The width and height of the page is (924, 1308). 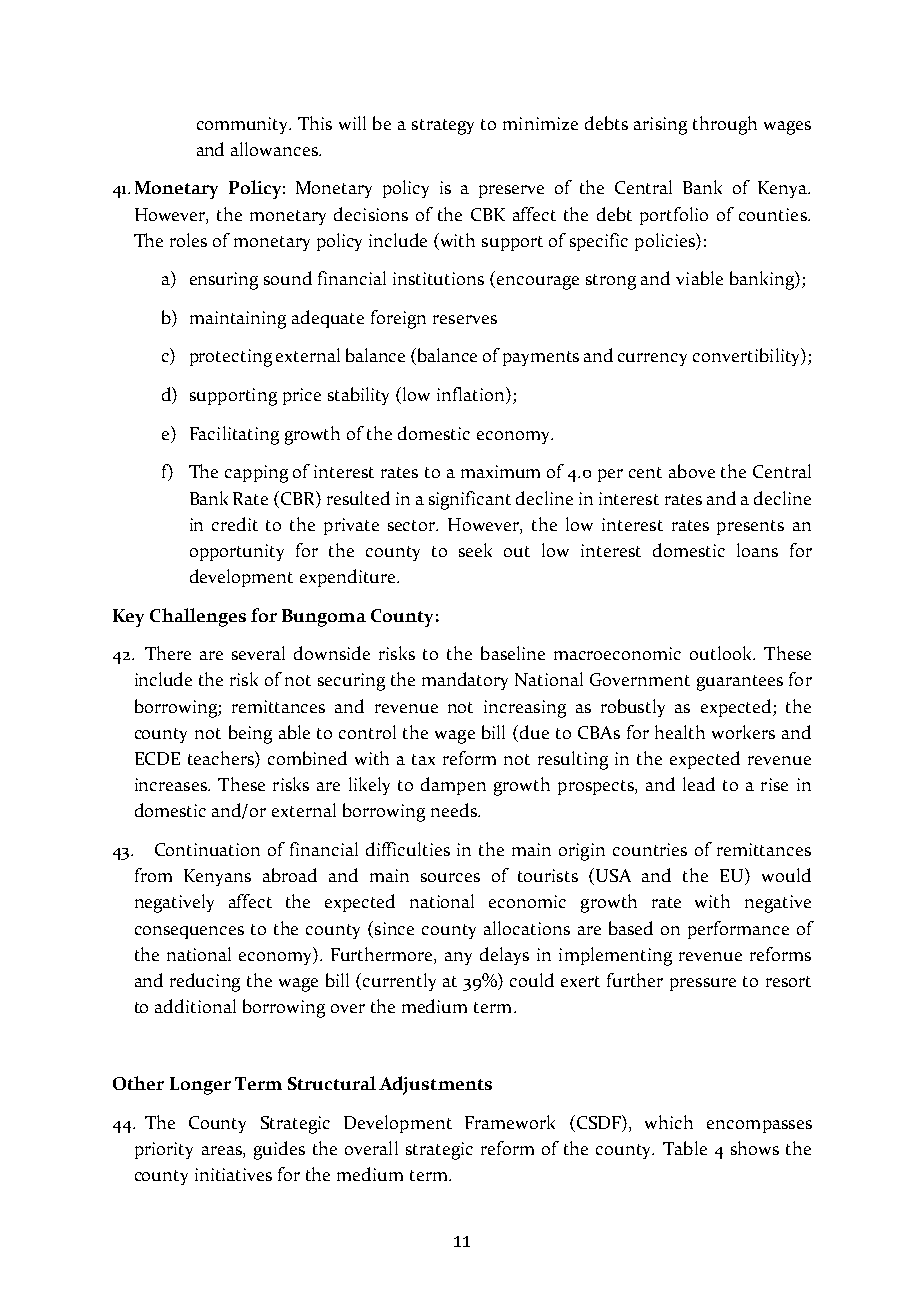 What do you see at coordinates (699, 784) in the page?
I see `lead` at bounding box center [699, 784].
